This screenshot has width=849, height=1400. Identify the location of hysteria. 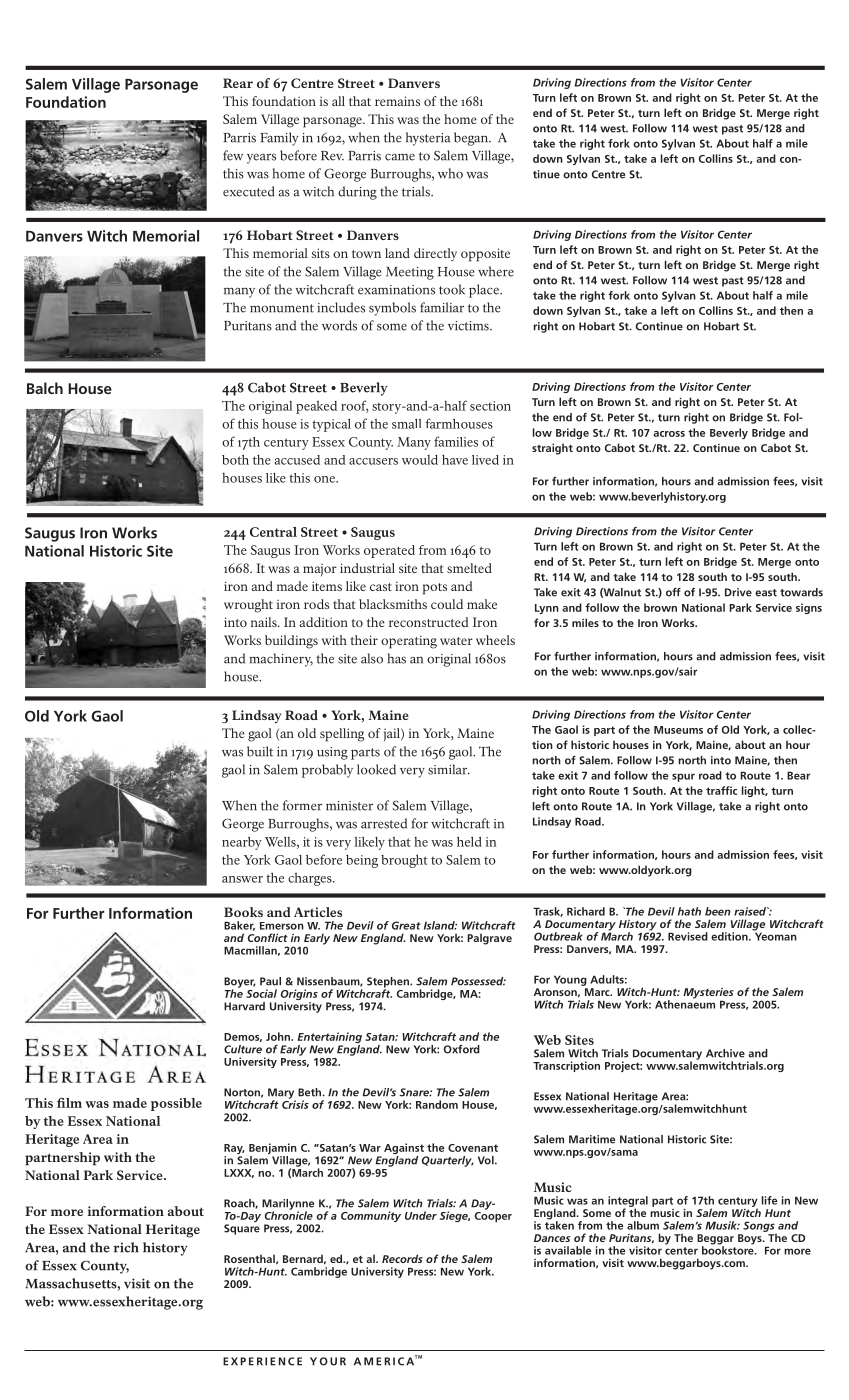
(428, 139).
